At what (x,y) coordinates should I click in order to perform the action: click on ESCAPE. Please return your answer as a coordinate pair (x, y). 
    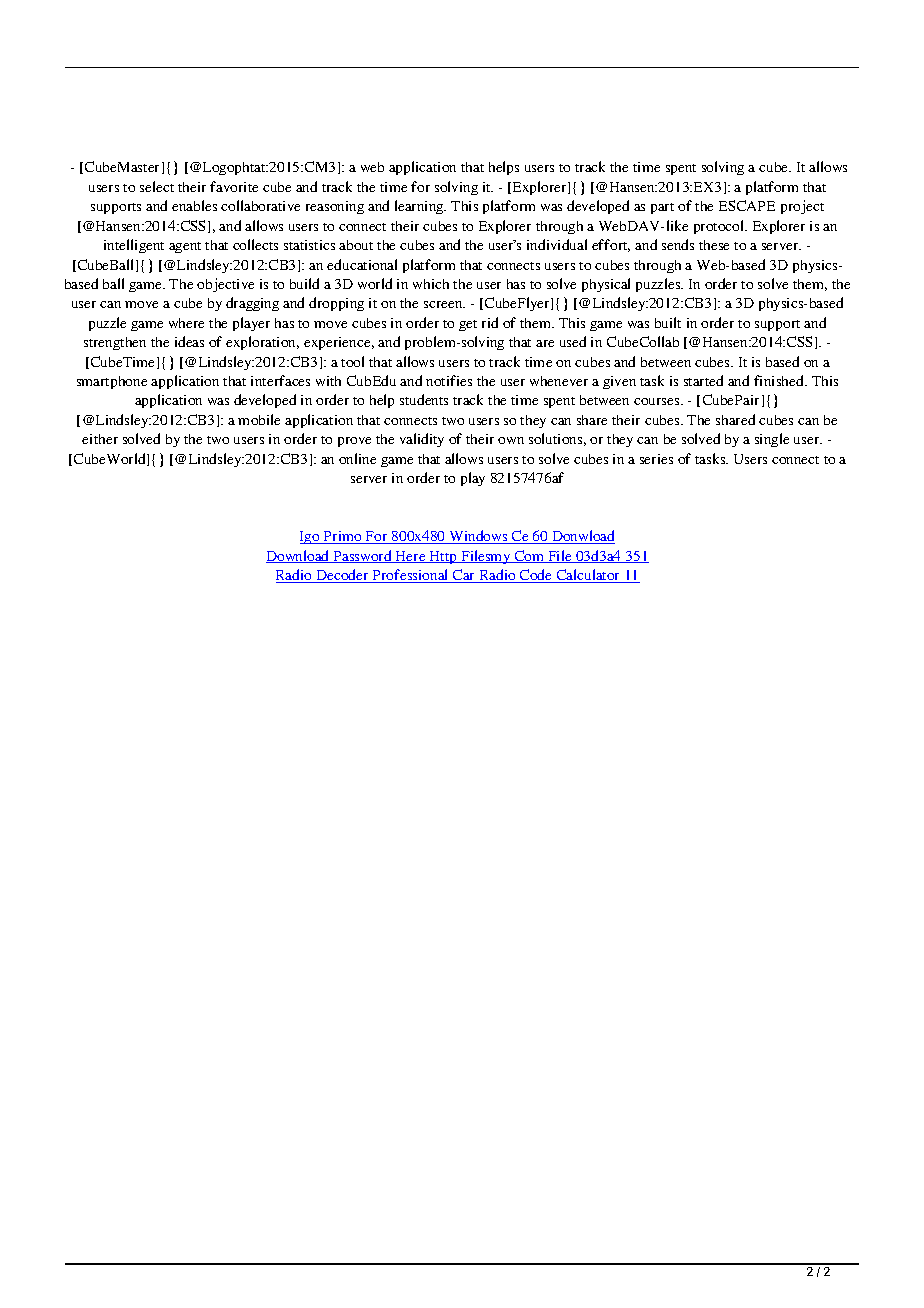
    Looking at the image, I should click on (747, 205).
